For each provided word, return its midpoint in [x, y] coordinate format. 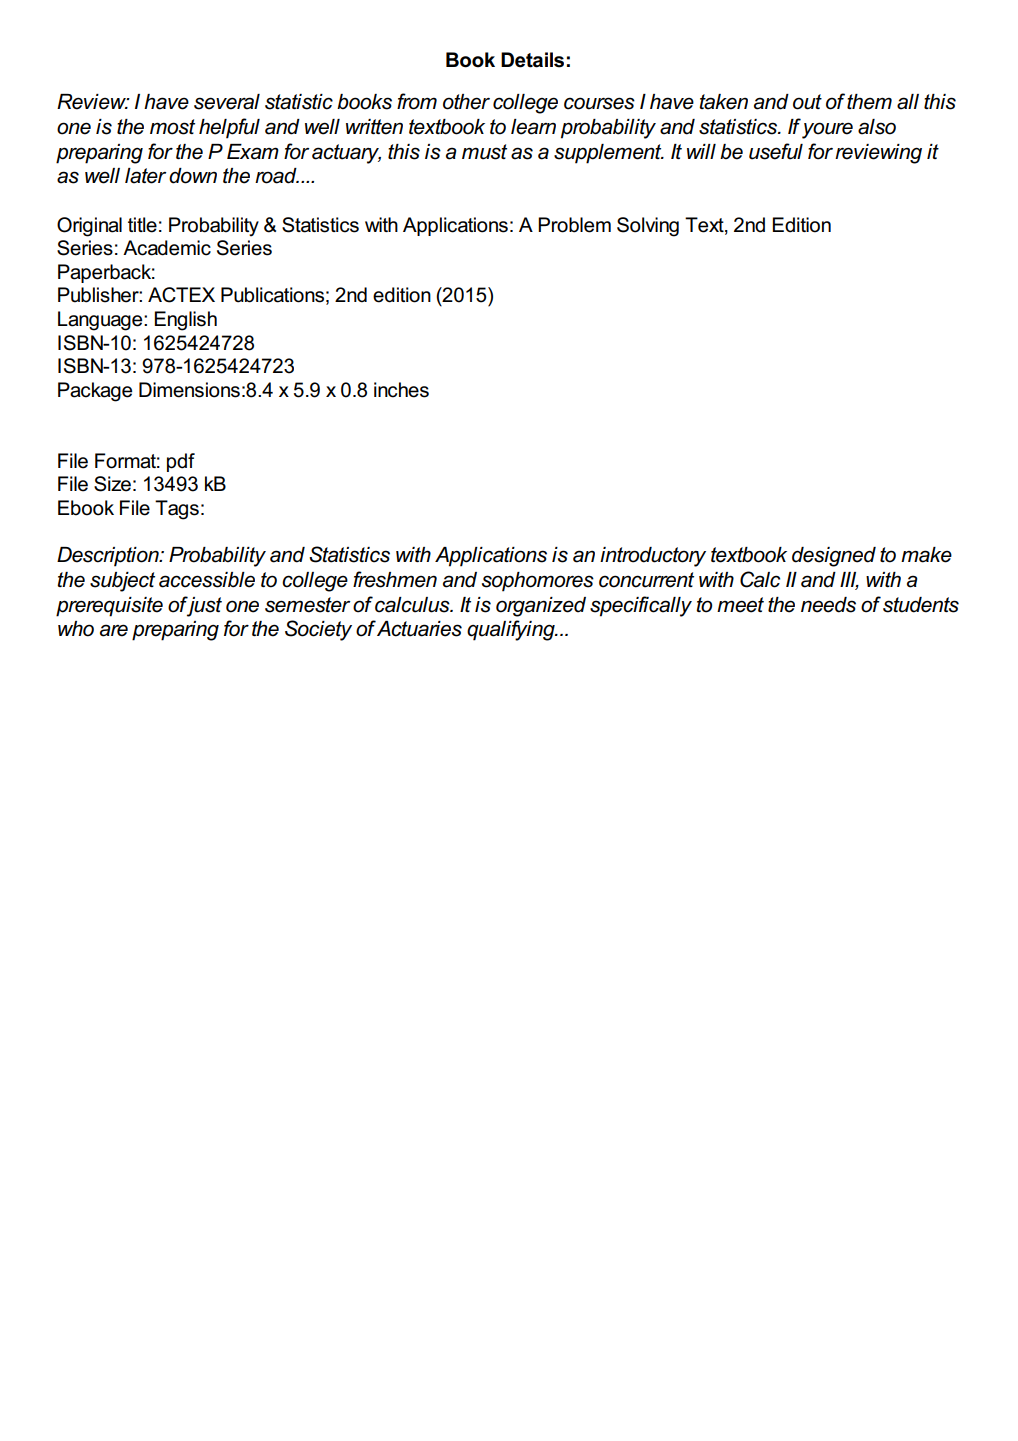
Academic [167, 248]
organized [541, 607]
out [807, 102]
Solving [648, 227]
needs [828, 605]
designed [834, 557]
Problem [574, 225]
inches [401, 390]
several [227, 102]
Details [532, 60]
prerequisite [109, 607]
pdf [181, 462]
